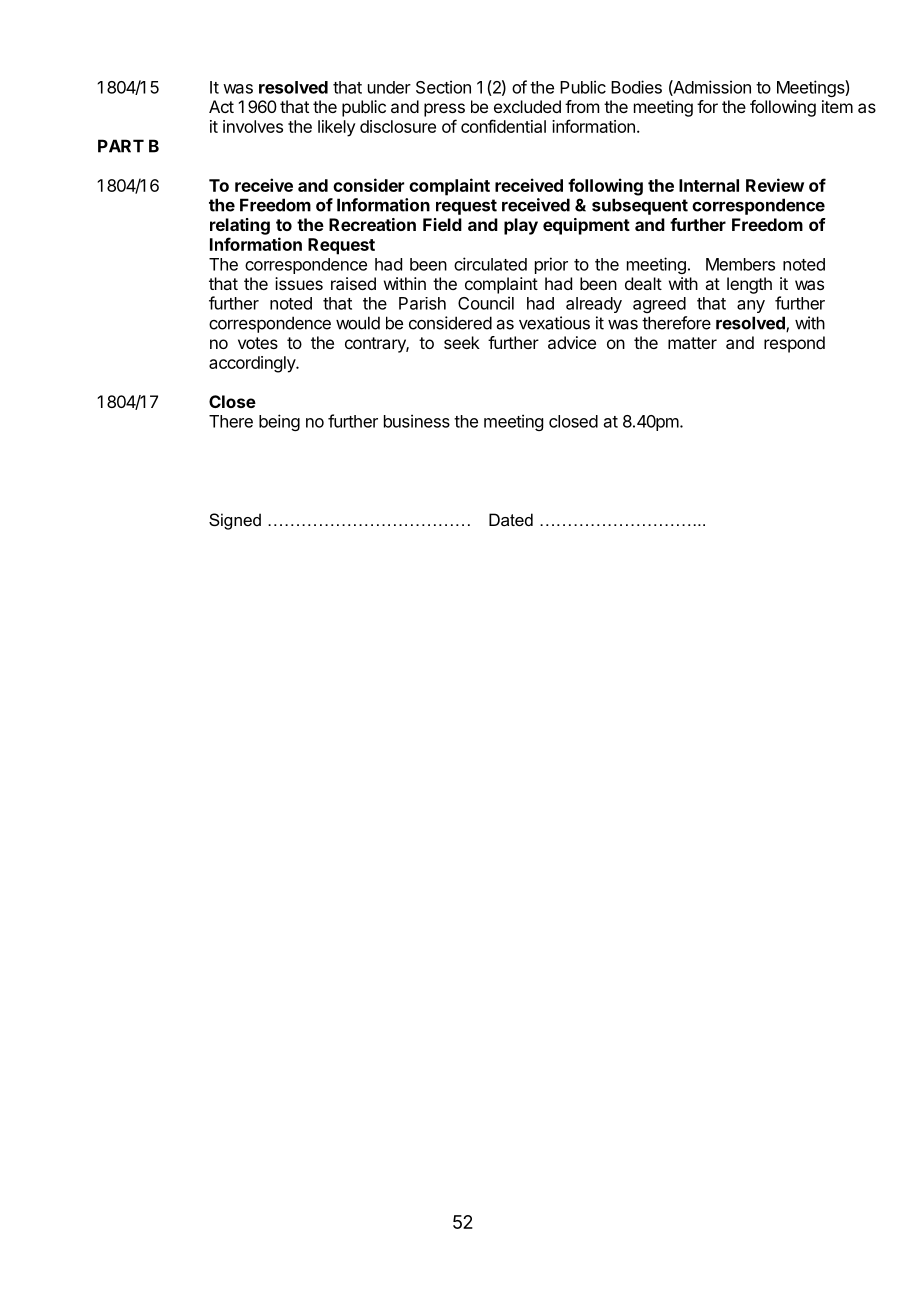 The width and height of the image is (924, 1308). Describe the element at coordinates (240, 226) in the image. I see `relating` at that location.
